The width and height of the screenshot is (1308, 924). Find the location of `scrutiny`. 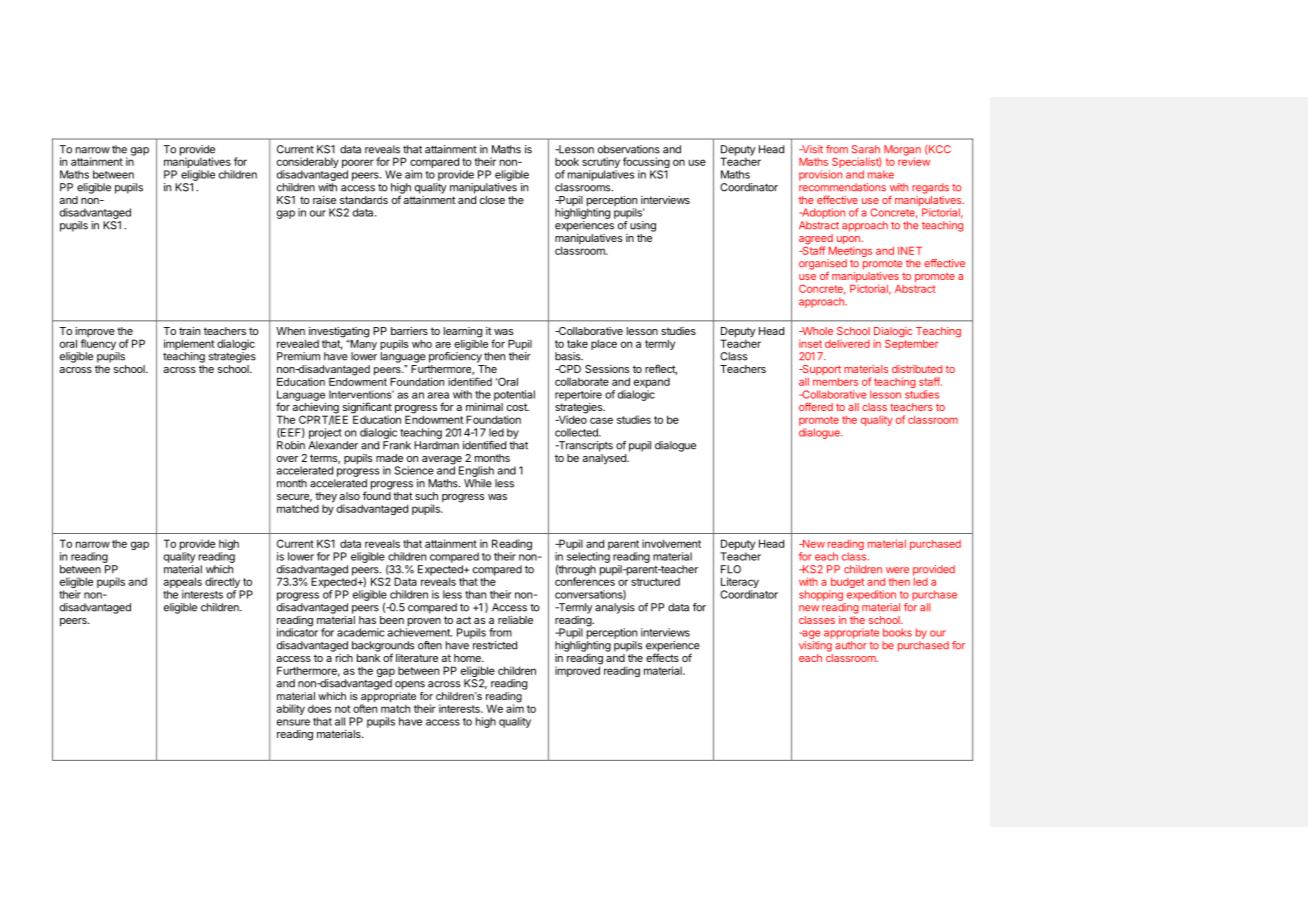

scrutiny is located at coordinates (601, 164).
